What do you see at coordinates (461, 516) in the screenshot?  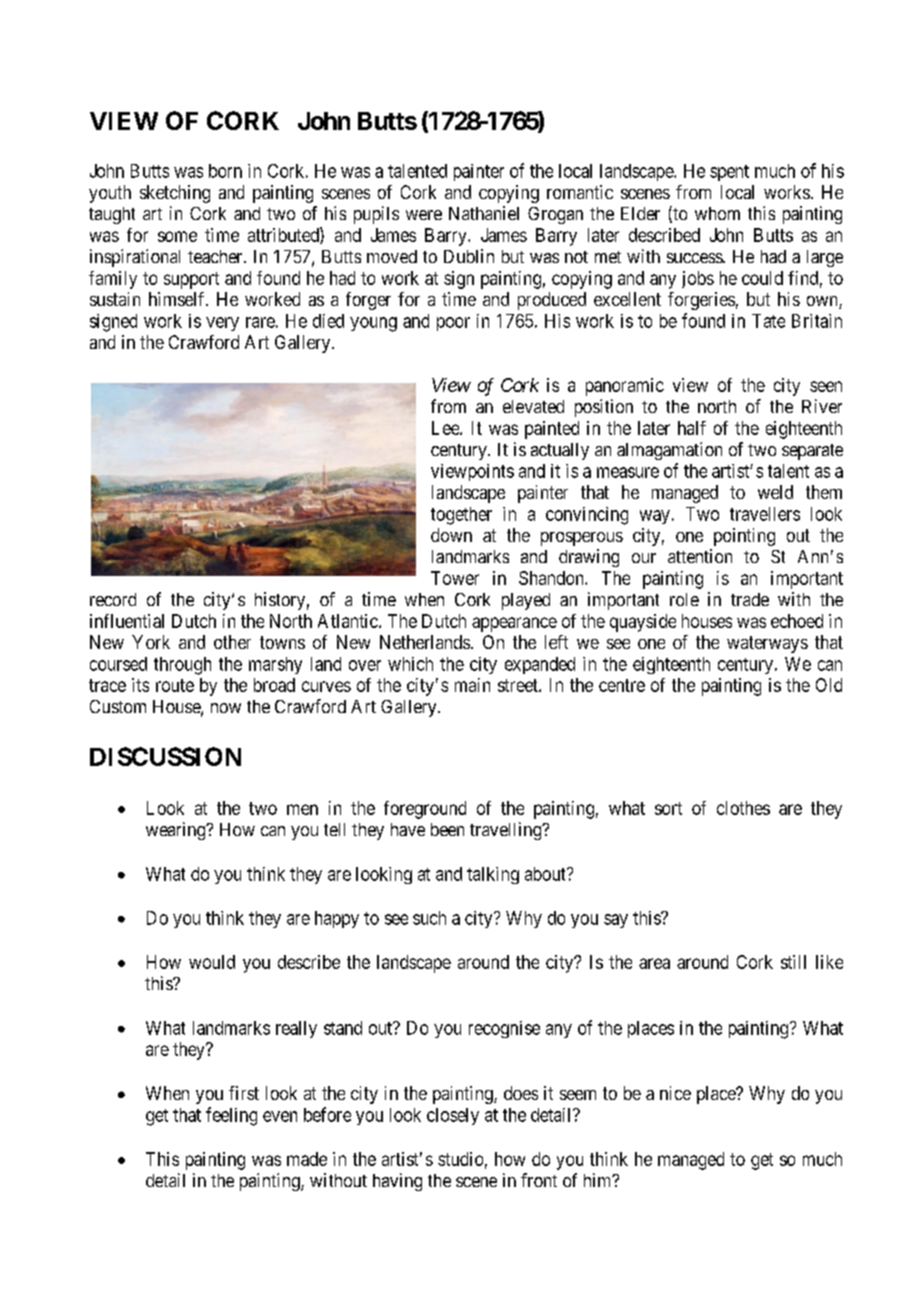 I see `together` at bounding box center [461, 516].
